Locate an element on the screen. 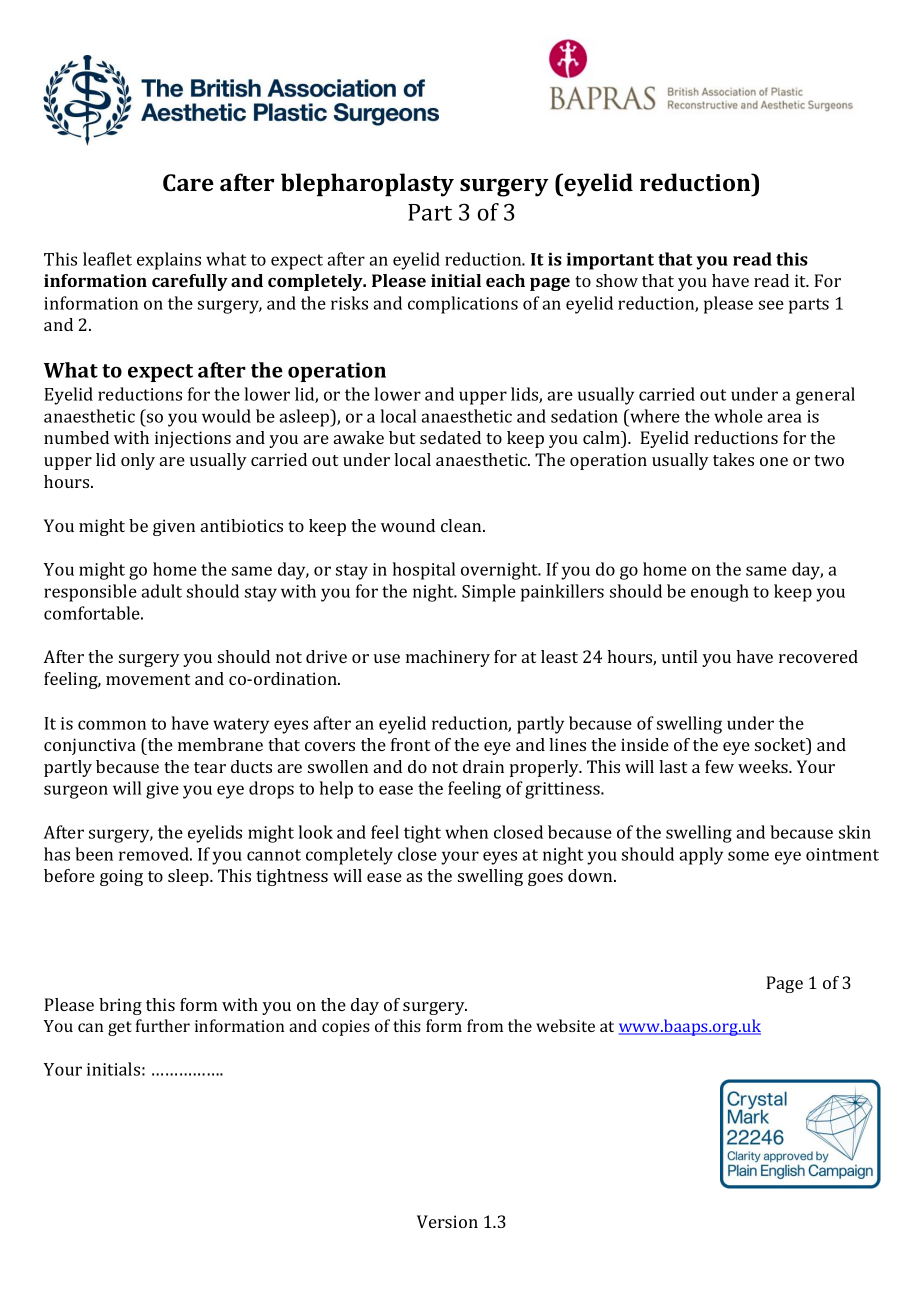 The height and width of the screenshot is (1309, 924). website is located at coordinates (565, 1025).
